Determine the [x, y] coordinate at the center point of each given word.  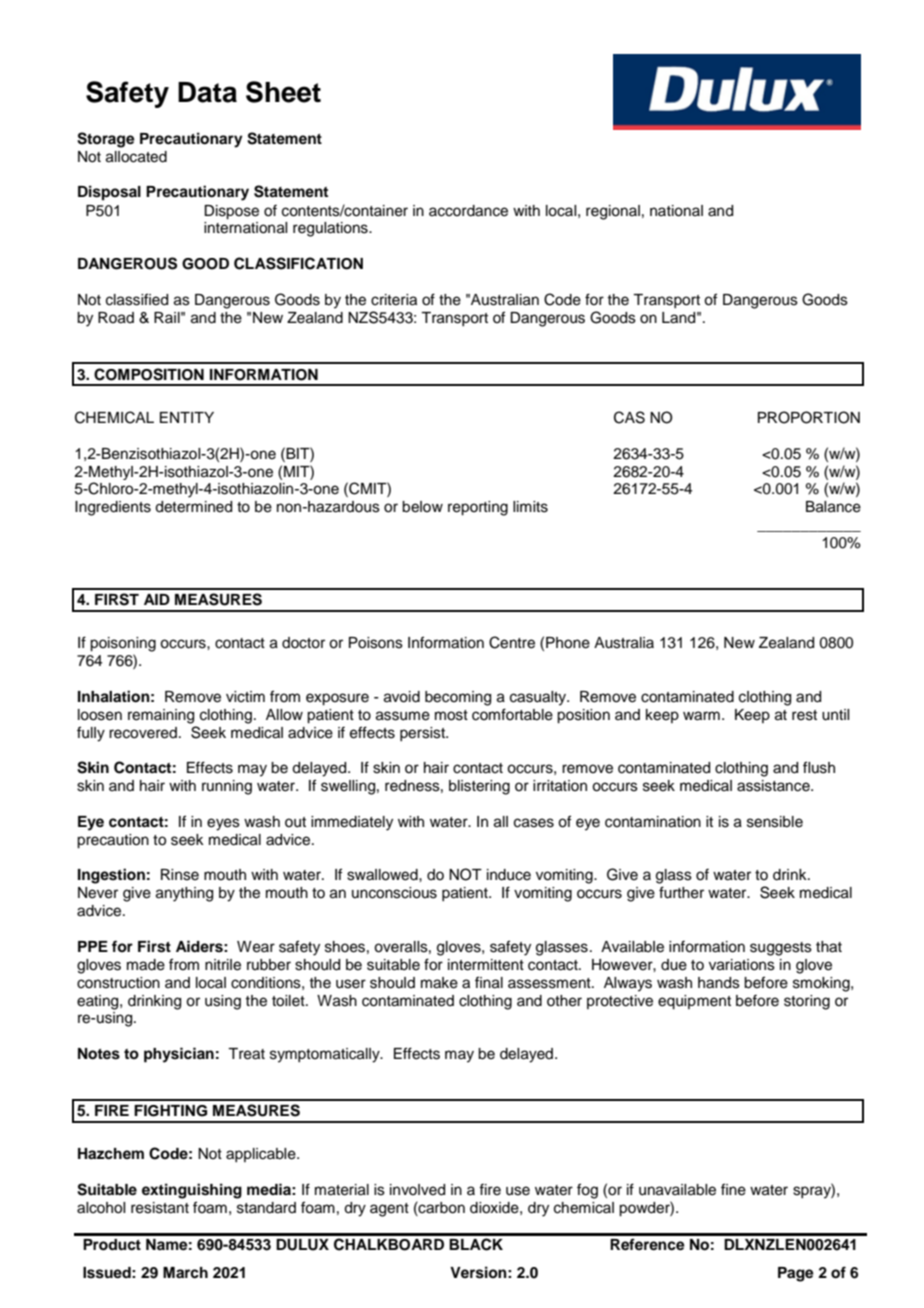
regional [613, 212]
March [185, 1273]
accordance [468, 211]
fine [733, 1189]
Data [207, 92]
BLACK [476, 1244]
